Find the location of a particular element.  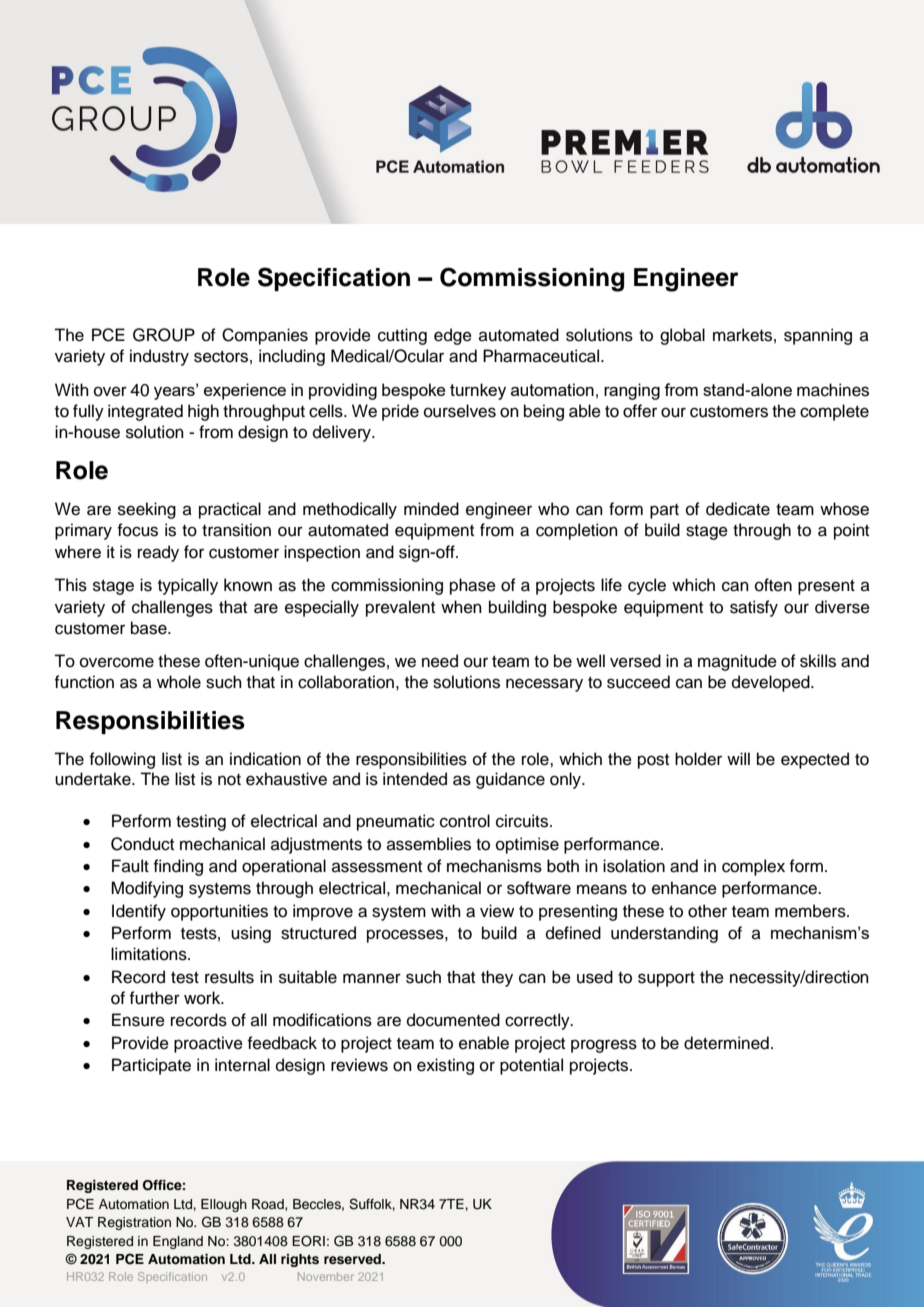

England is located at coordinates (178, 1242).
